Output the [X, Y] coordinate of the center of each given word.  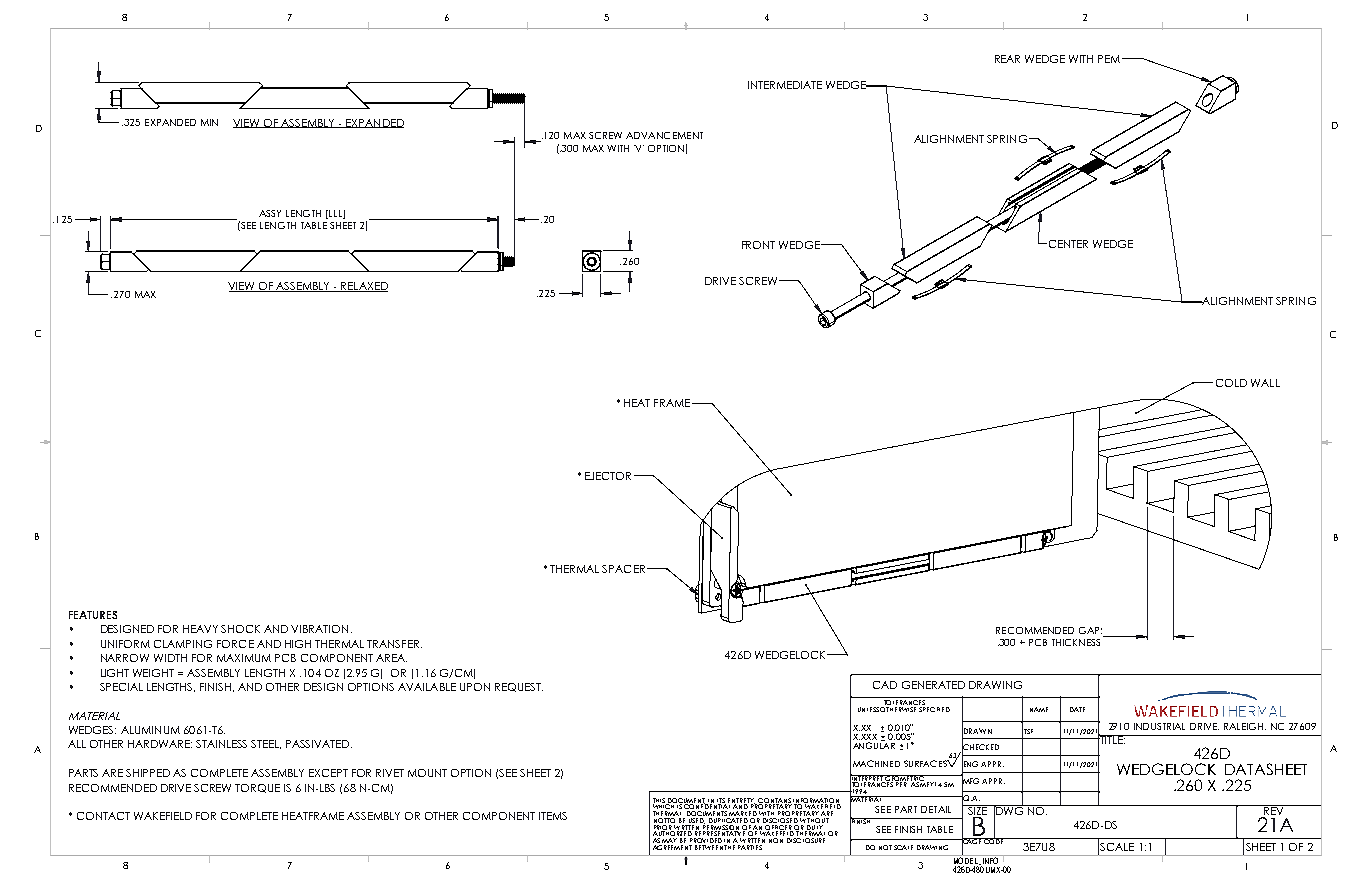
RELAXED [363, 287]
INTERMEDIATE [785, 85]
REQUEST [519, 687]
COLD [1231, 383]
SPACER [623, 569]
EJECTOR [608, 476]
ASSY [270, 213]
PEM [1110, 59]
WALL [1265, 383]
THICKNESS [1076, 642]
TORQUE [257, 788]
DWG [1009, 810]
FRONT [758, 245]
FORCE [235, 644]
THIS [660, 801]
